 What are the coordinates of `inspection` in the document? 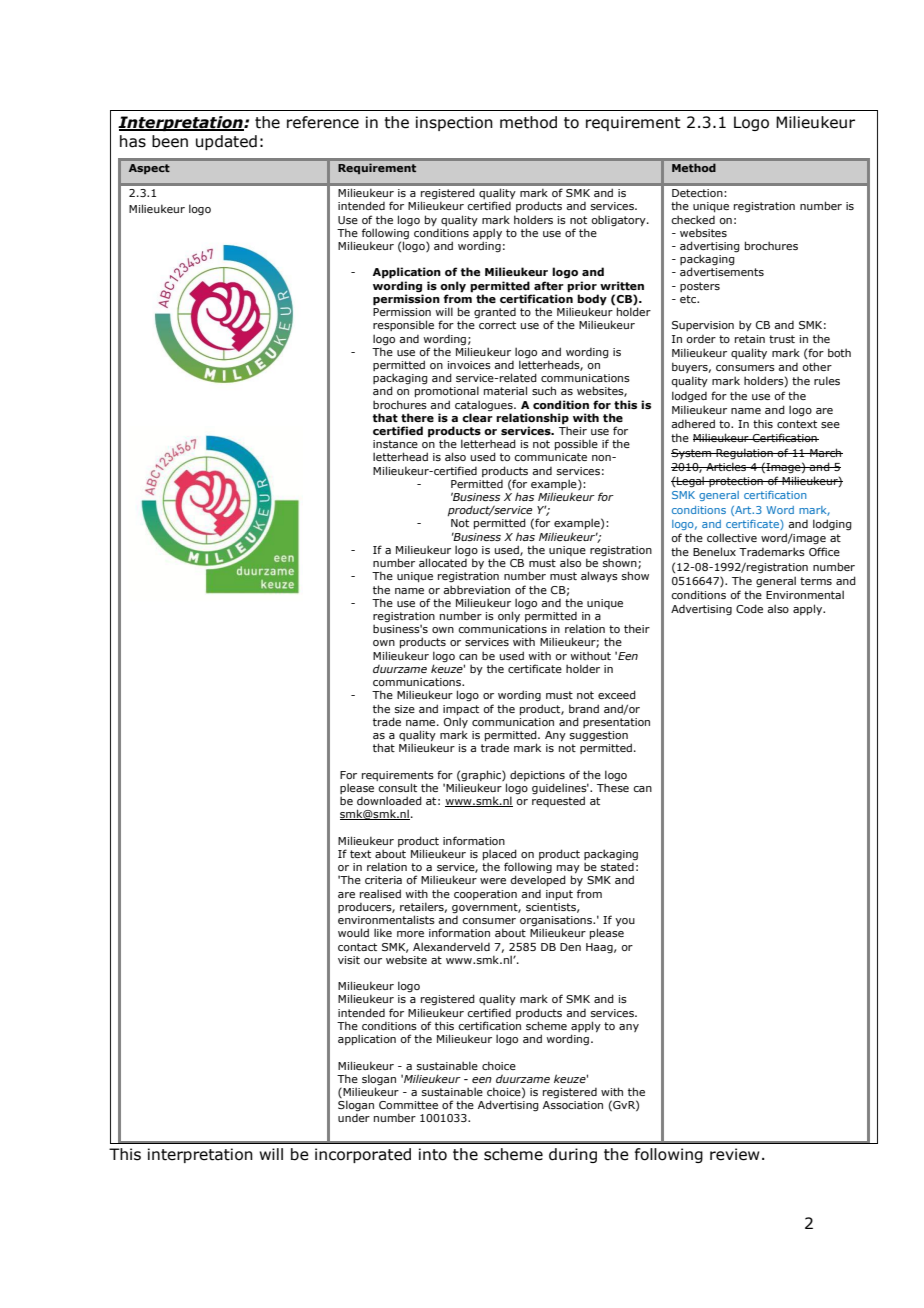 It's located at (454, 123).
